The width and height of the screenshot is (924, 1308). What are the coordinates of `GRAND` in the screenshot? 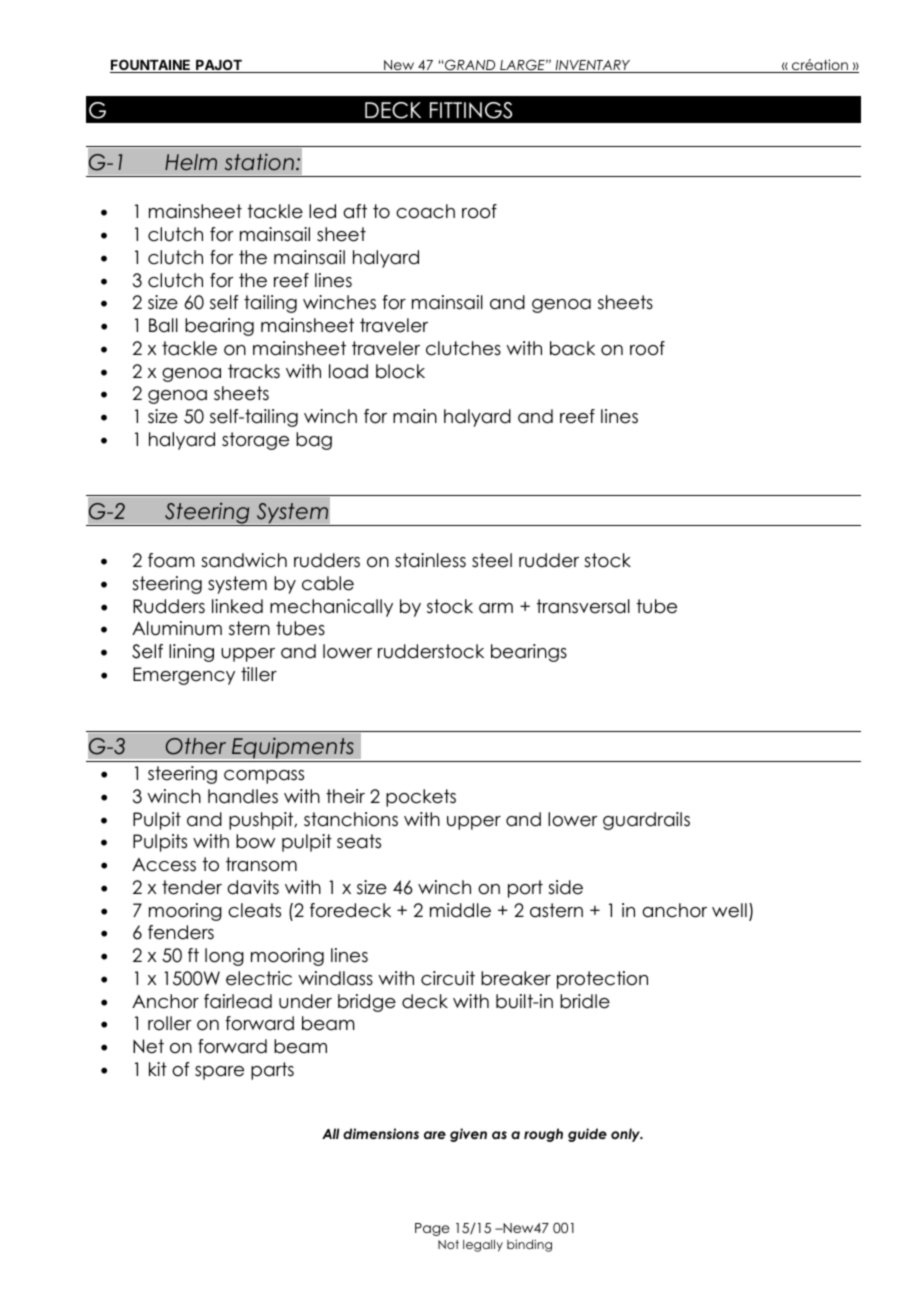 It's located at (470, 66).
